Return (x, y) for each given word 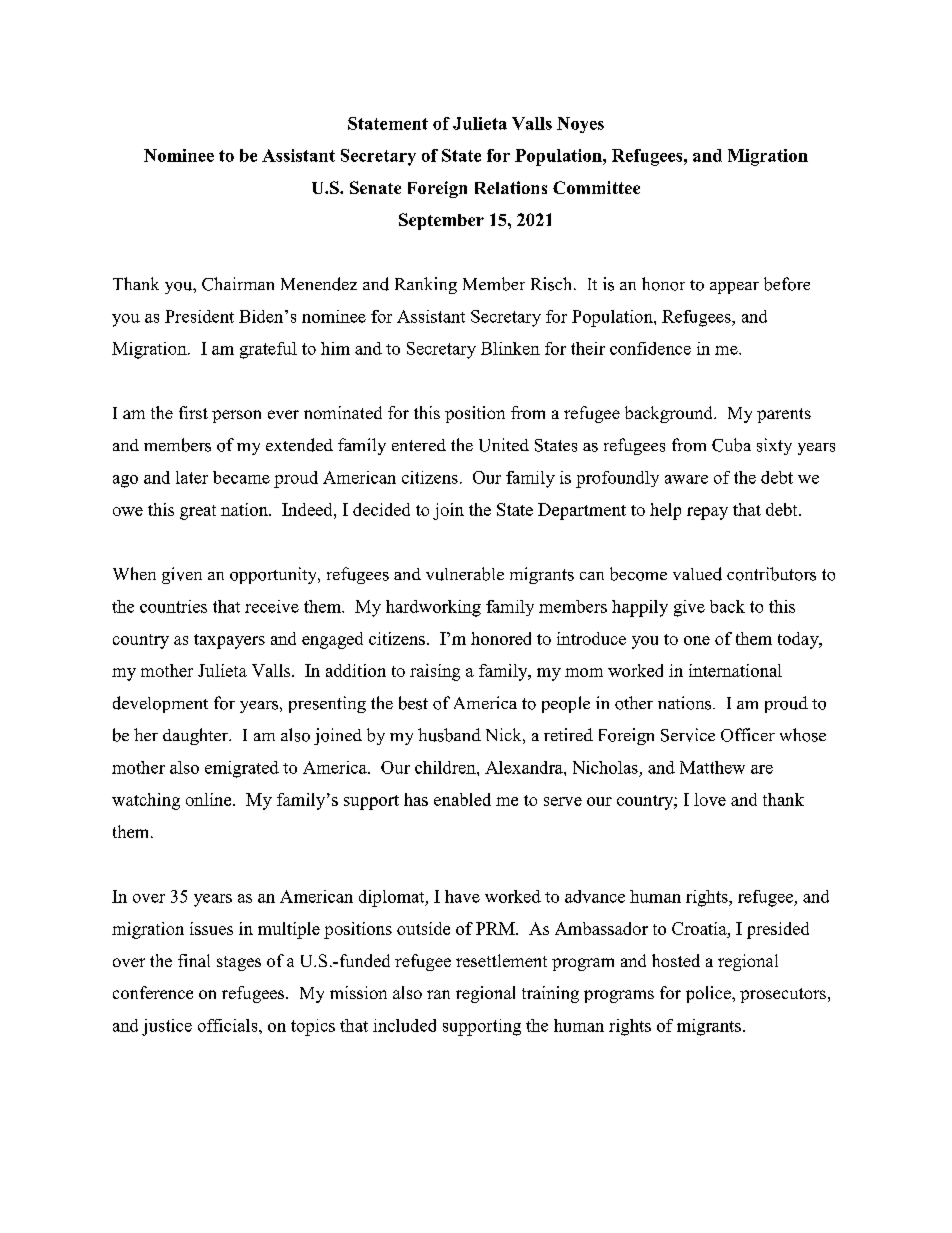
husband (449, 735)
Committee (596, 187)
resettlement (501, 960)
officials (229, 1025)
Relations (511, 187)
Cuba (731, 445)
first (193, 412)
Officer (748, 735)
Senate (375, 187)
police (709, 994)
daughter (197, 736)
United (504, 445)
